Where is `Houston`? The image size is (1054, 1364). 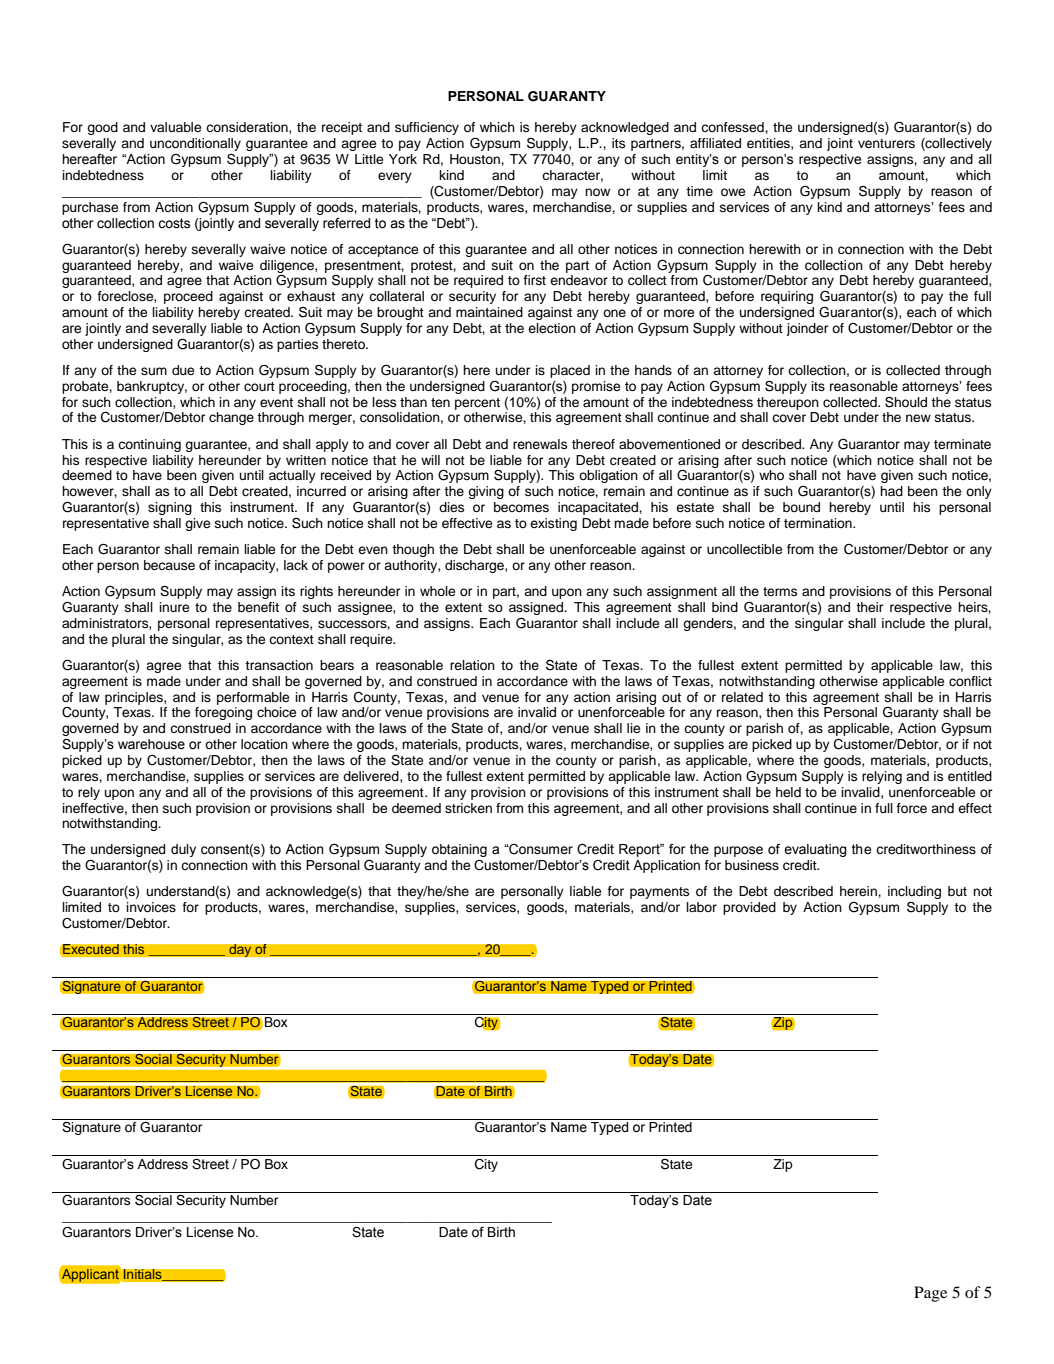 Houston is located at coordinates (476, 159).
